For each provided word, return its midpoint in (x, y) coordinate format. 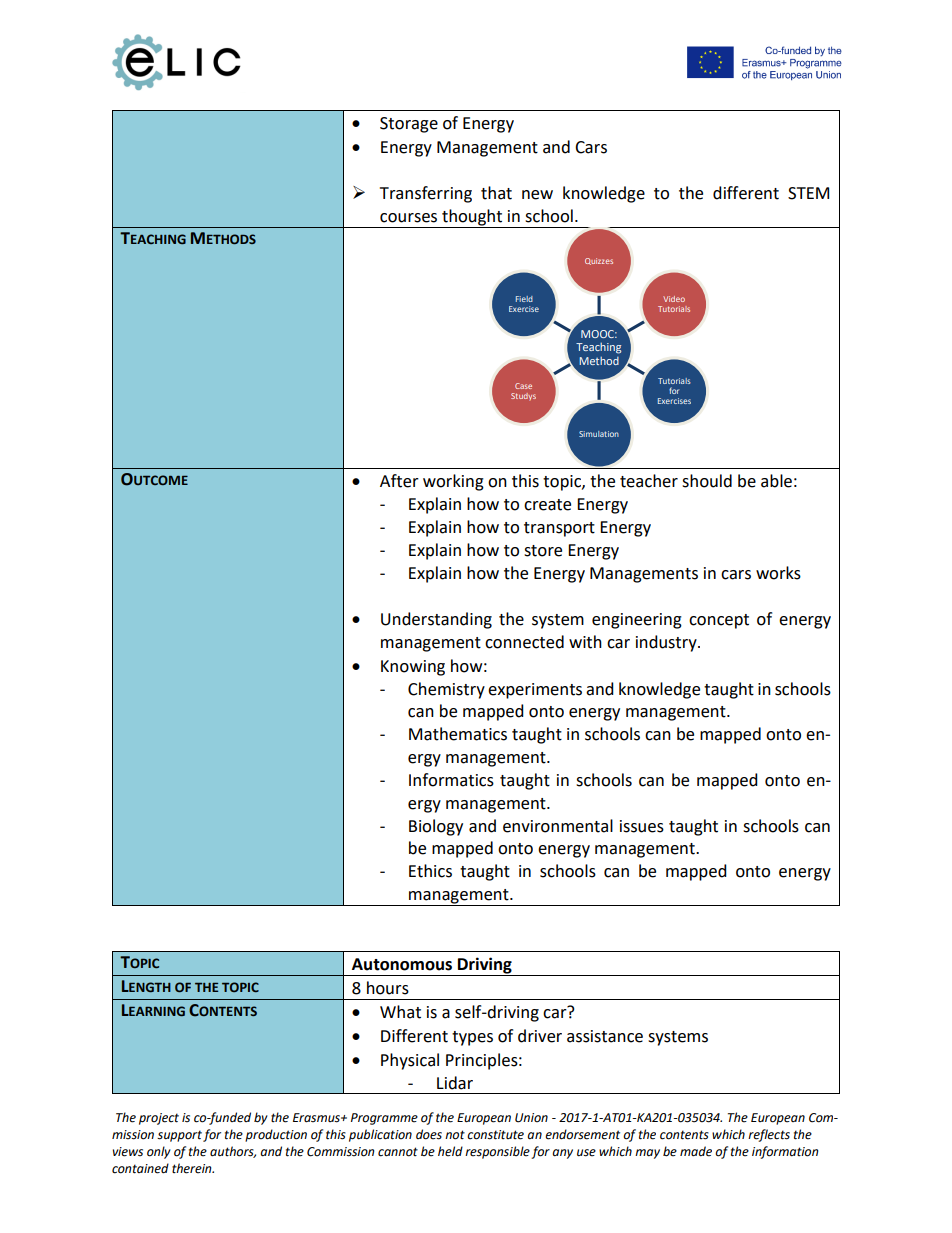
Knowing (413, 668)
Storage (409, 125)
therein (193, 1168)
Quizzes (599, 261)
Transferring (426, 194)
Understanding (436, 620)
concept (719, 621)
